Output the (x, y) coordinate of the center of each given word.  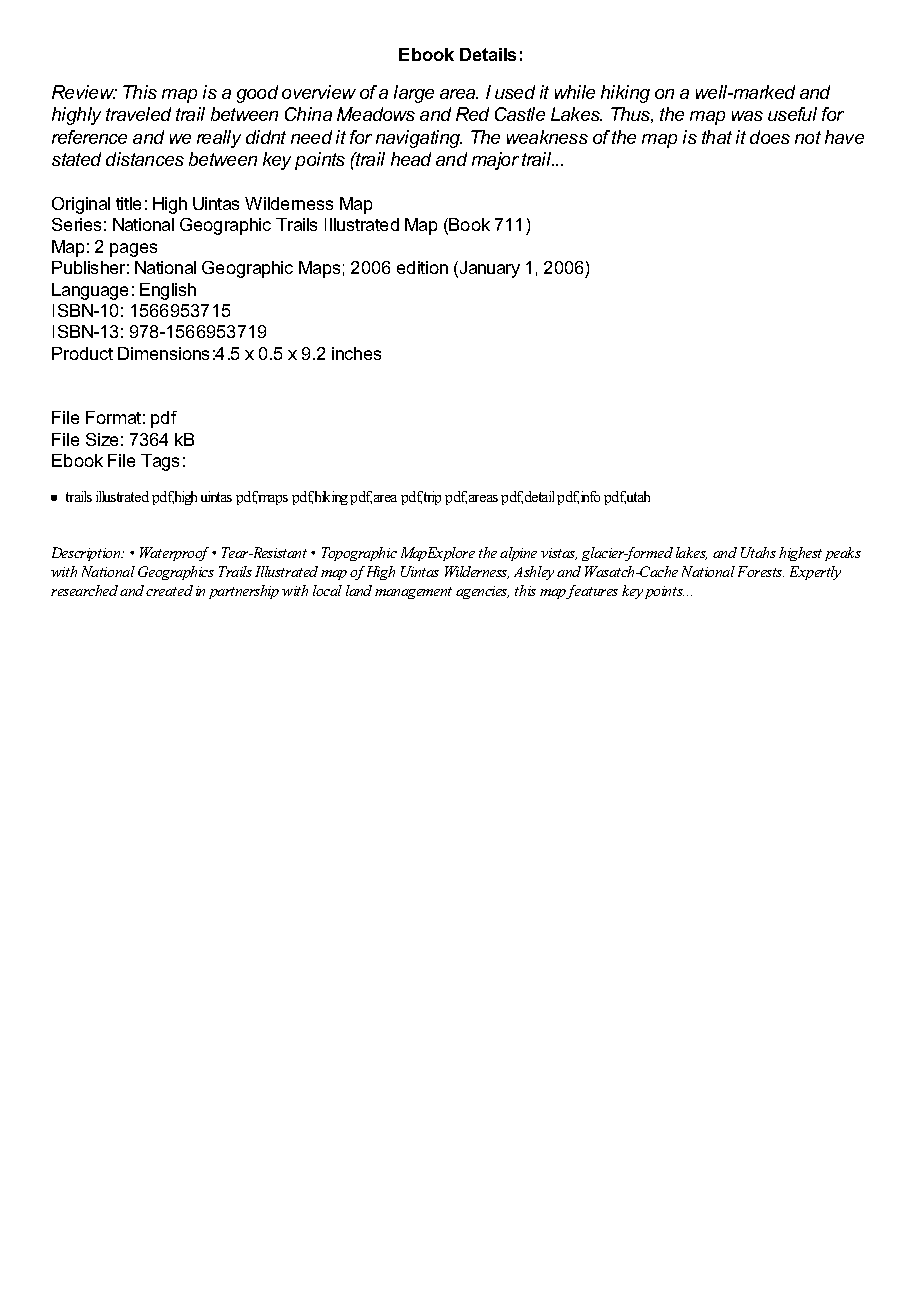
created (169, 590)
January (488, 269)
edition (422, 267)
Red (472, 114)
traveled (138, 114)
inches (356, 353)
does (770, 137)
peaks (843, 554)
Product (82, 353)
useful (792, 114)
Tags (160, 462)
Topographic (359, 554)
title (128, 203)
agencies (482, 592)
